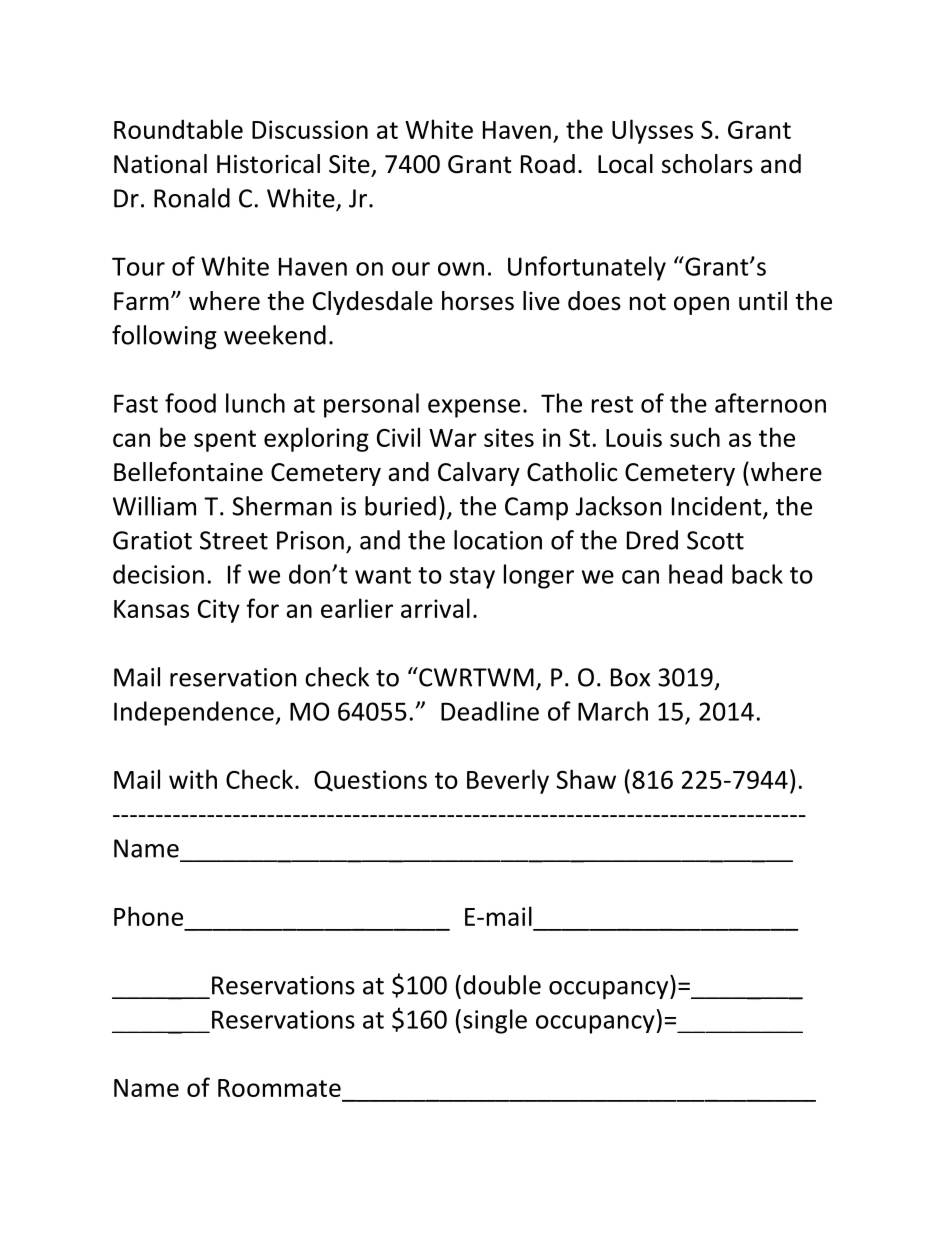  Describe the element at coordinates (495, 1021) in the page. I see `single` at that location.
